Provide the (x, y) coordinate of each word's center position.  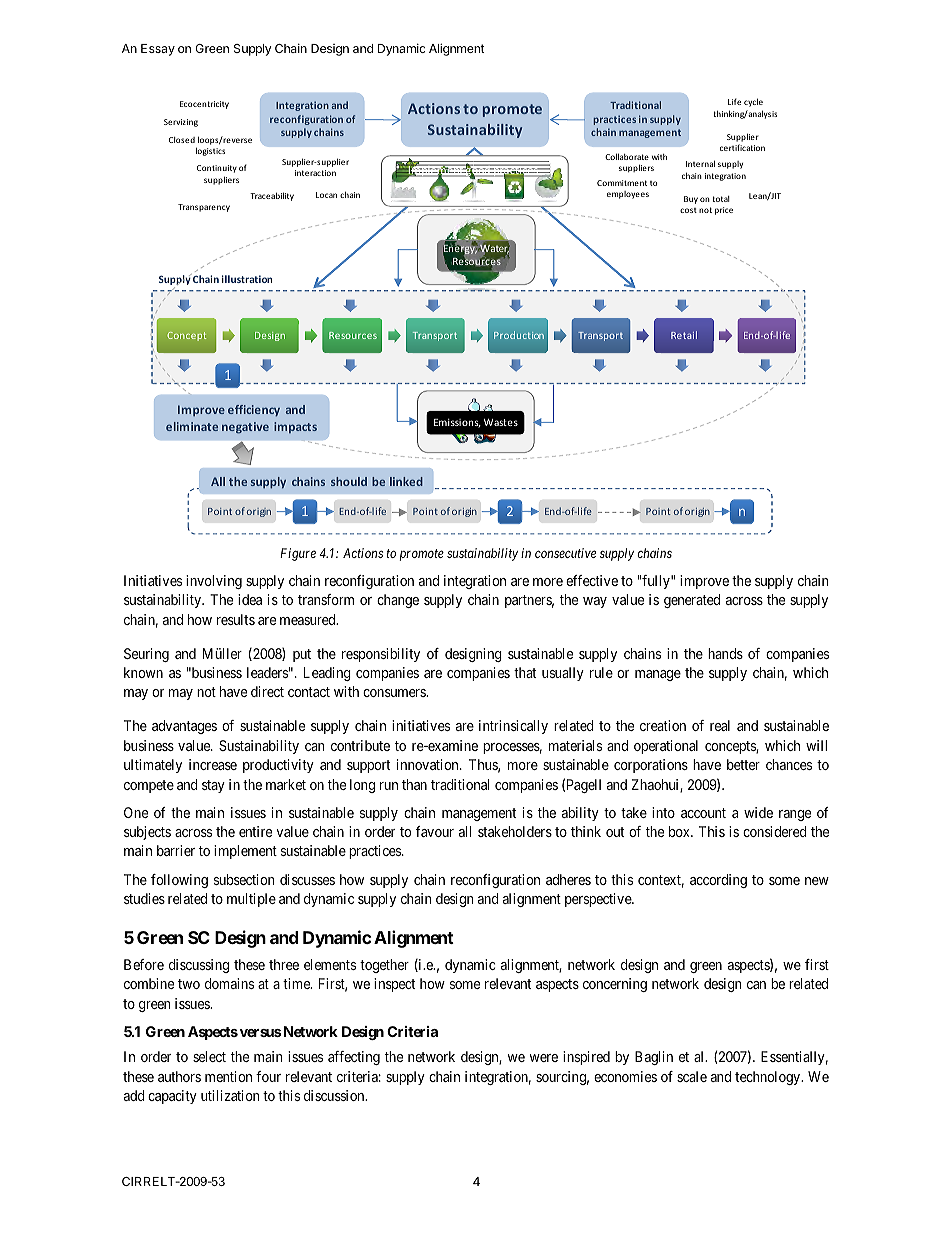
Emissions (457, 423)
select (209, 1056)
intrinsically (513, 727)
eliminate (192, 426)
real (720, 725)
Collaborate (627, 156)
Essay (158, 50)
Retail (684, 335)
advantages (184, 727)
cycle (753, 102)
